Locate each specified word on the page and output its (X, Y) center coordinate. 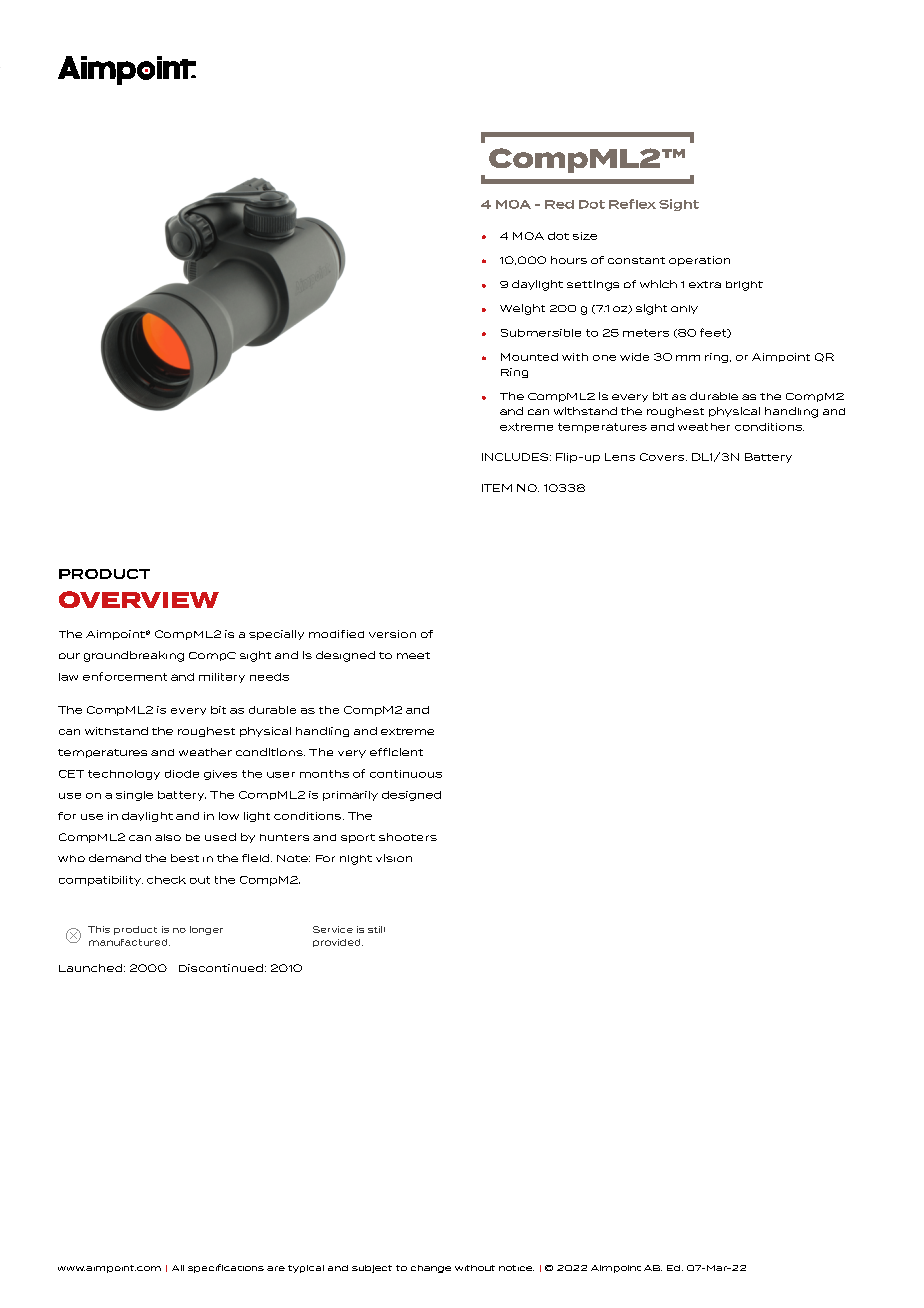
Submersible (541, 333)
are (276, 1268)
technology (124, 775)
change (431, 1269)
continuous (406, 774)
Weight (522, 309)
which (658, 284)
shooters (408, 837)
